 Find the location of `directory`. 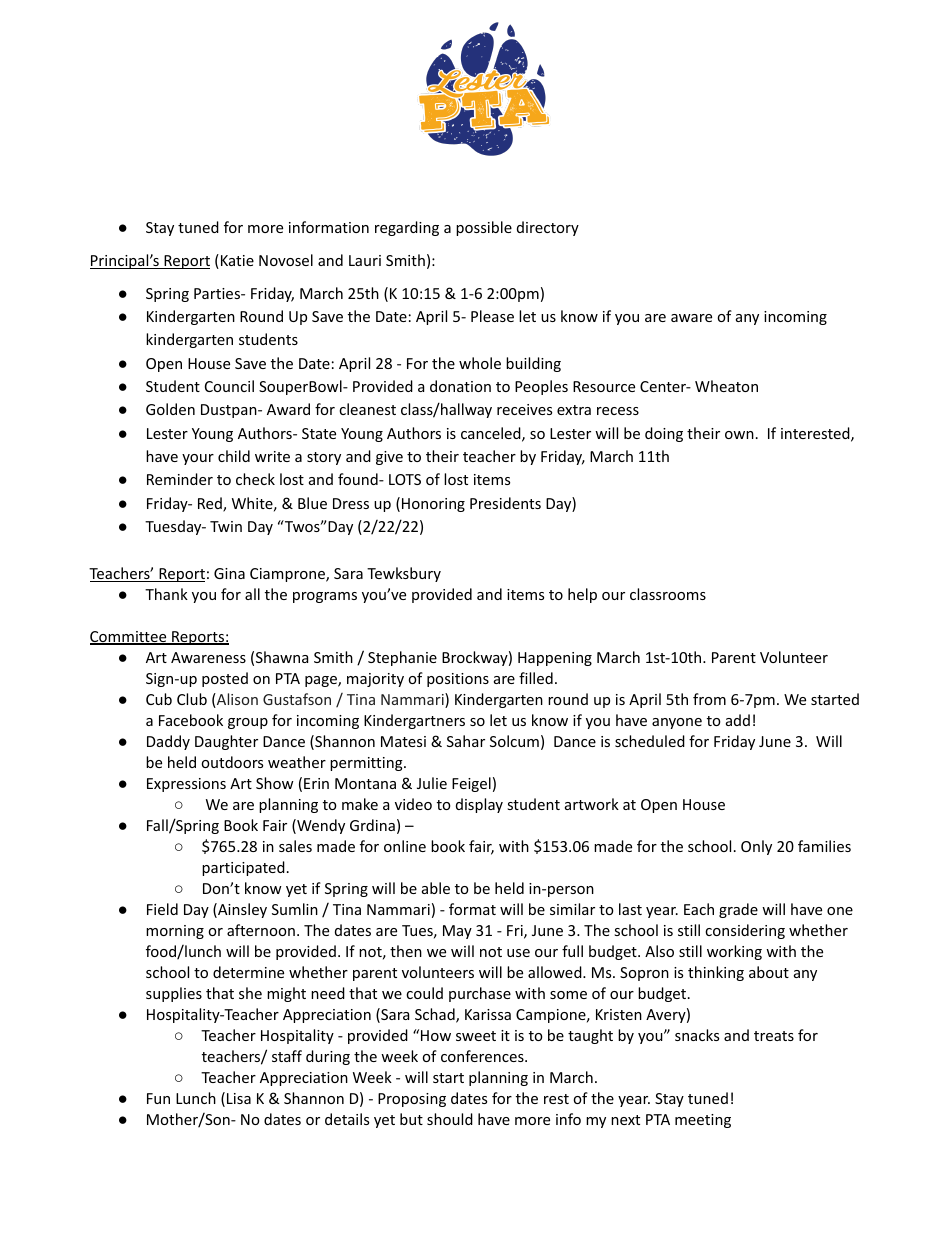

directory is located at coordinates (548, 228).
